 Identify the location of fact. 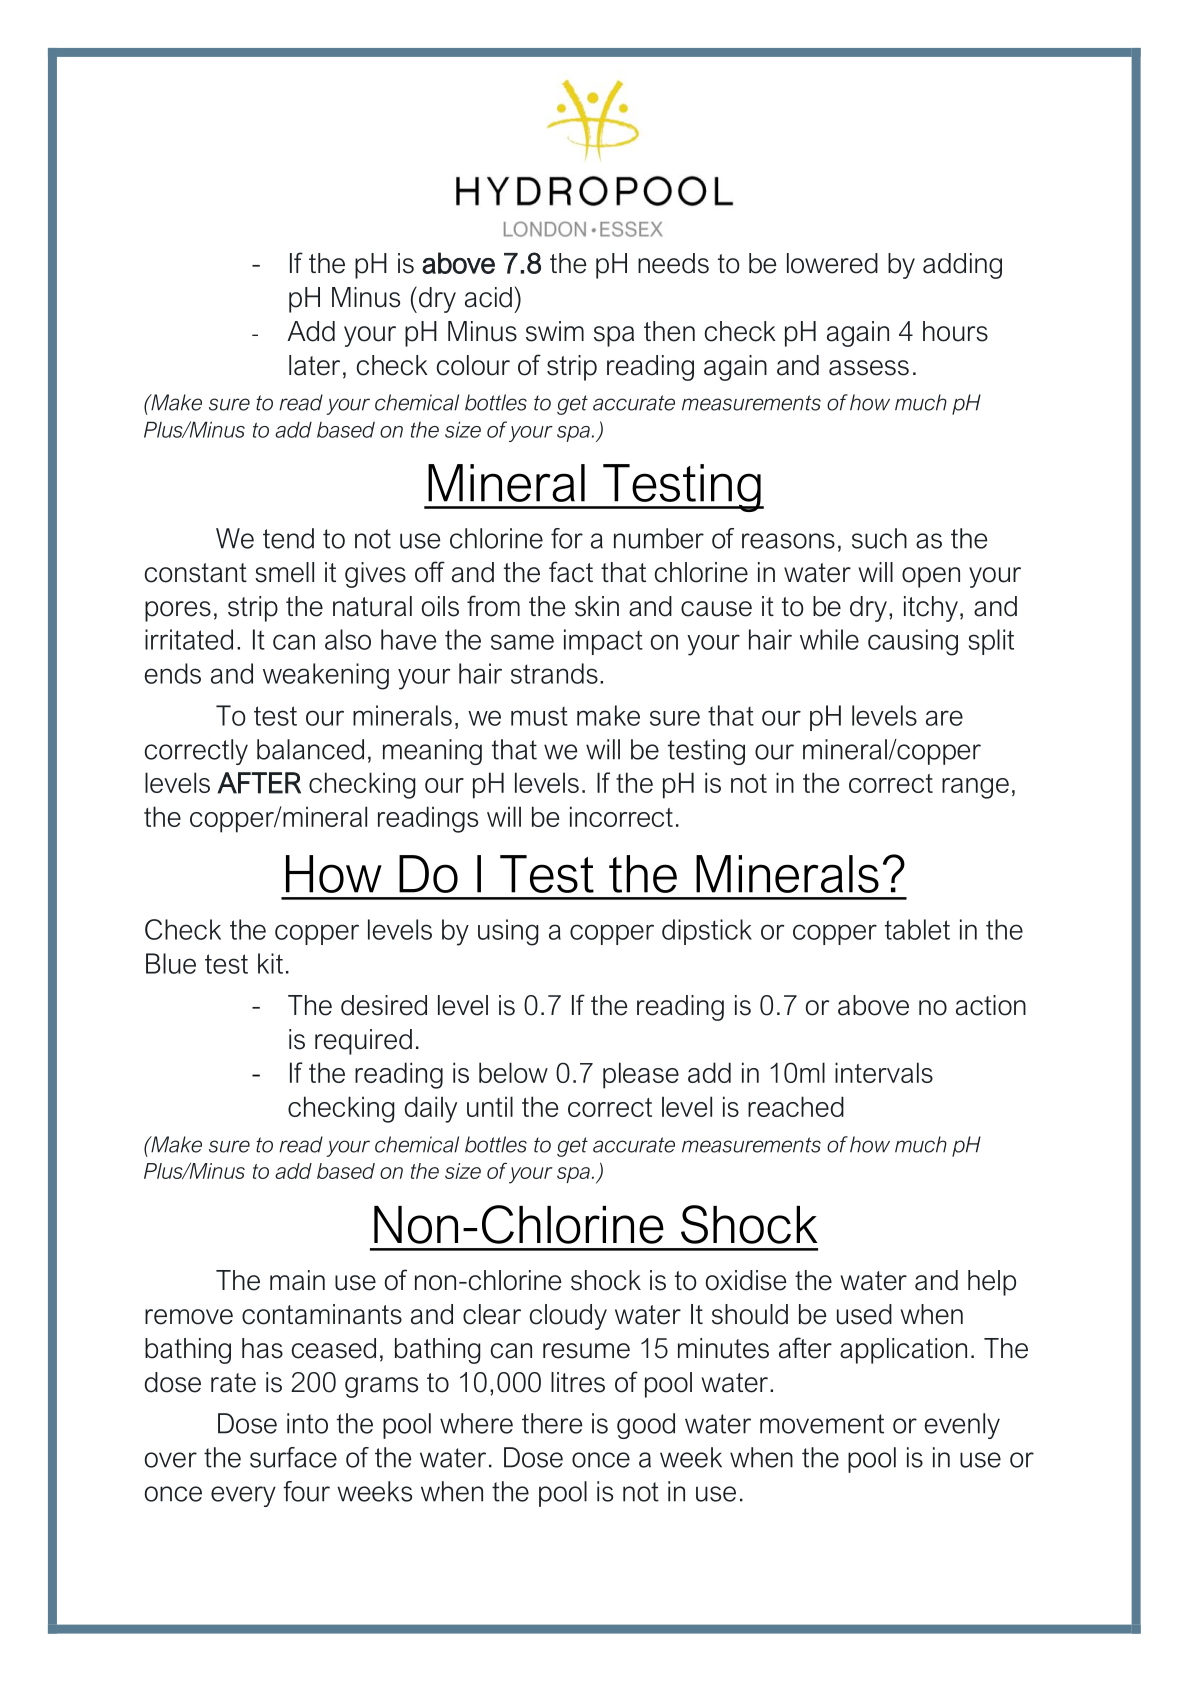
(571, 572).
